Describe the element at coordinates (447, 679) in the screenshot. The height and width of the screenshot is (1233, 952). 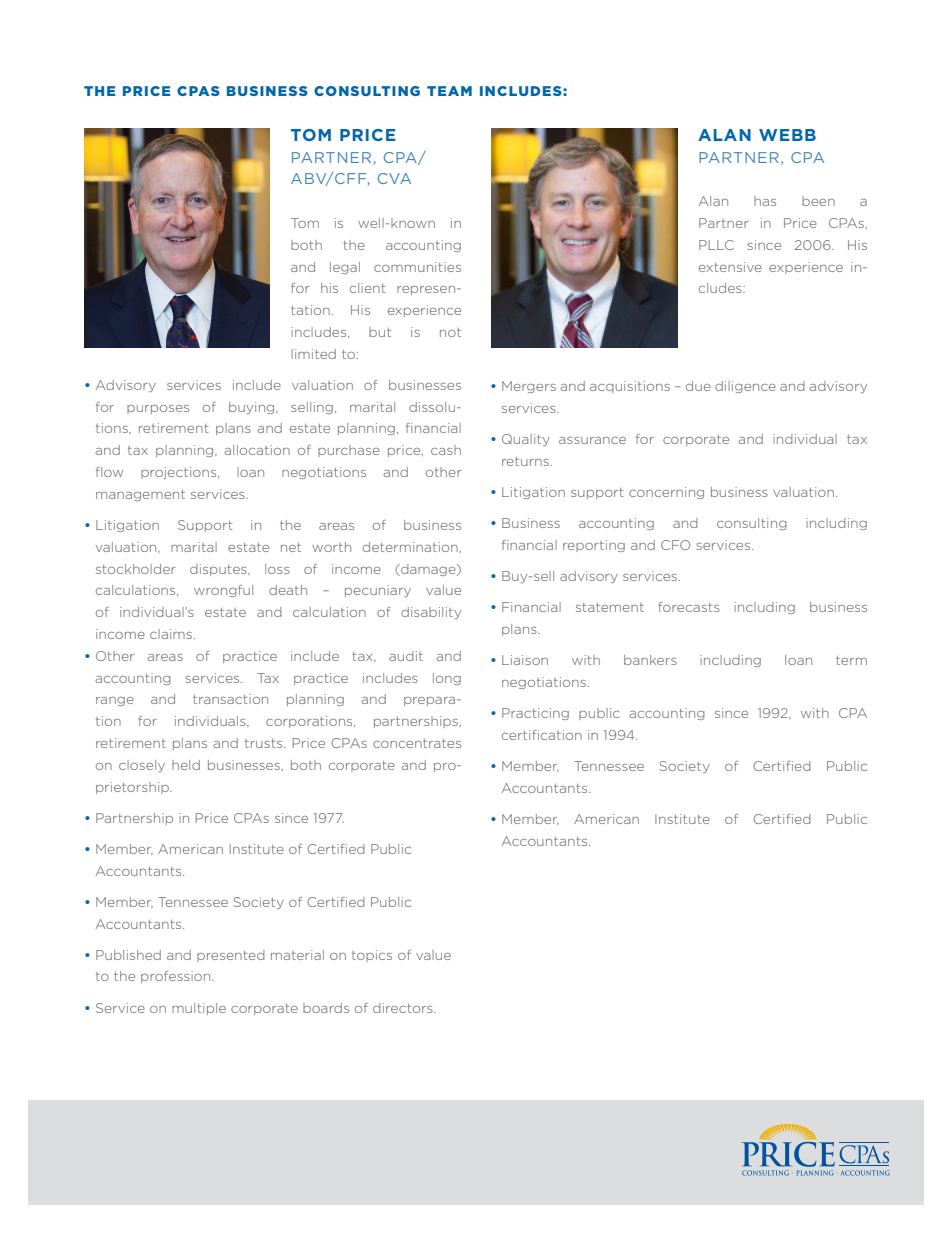
I see `long` at that location.
